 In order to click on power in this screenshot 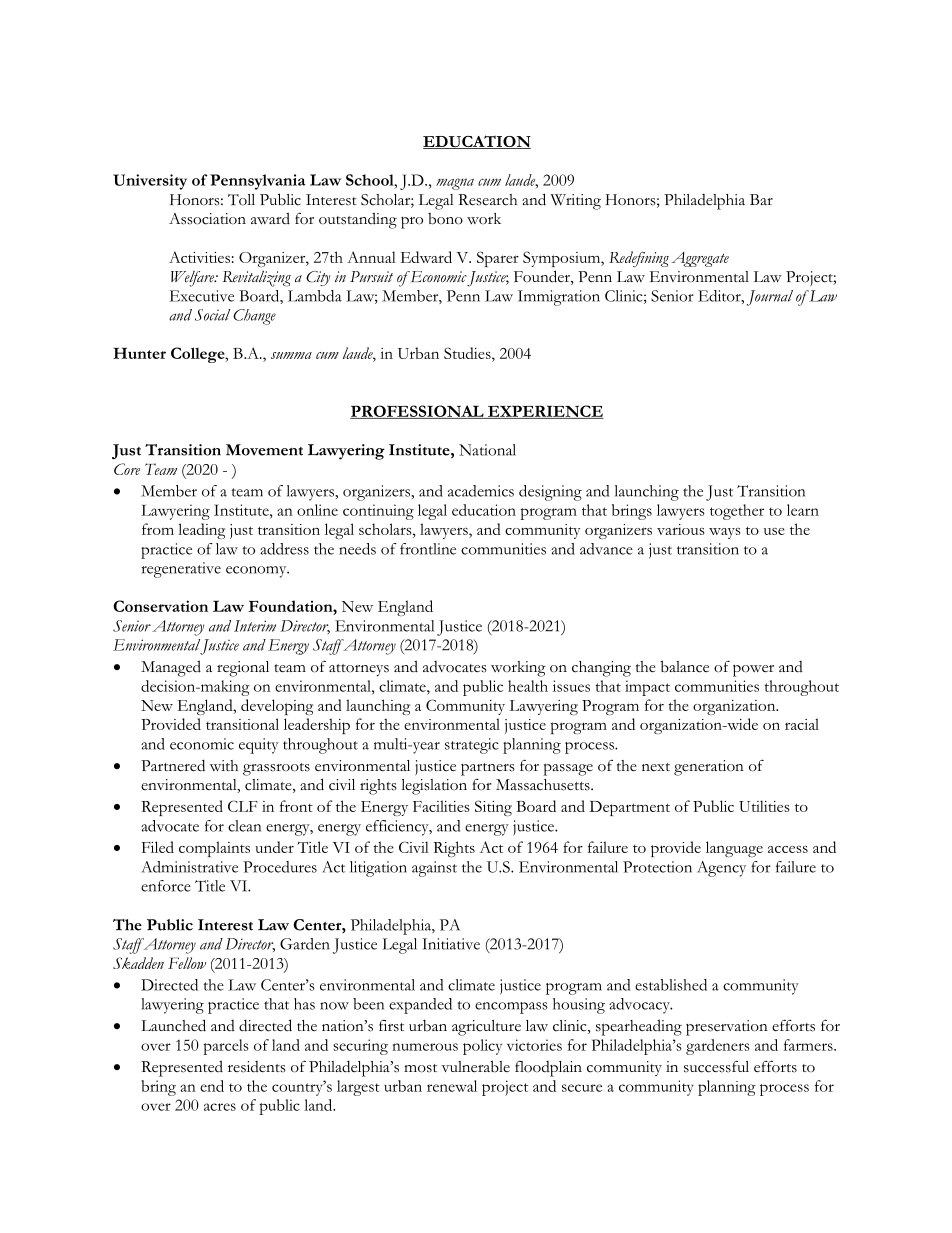, I will do `click(753, 670)`.
